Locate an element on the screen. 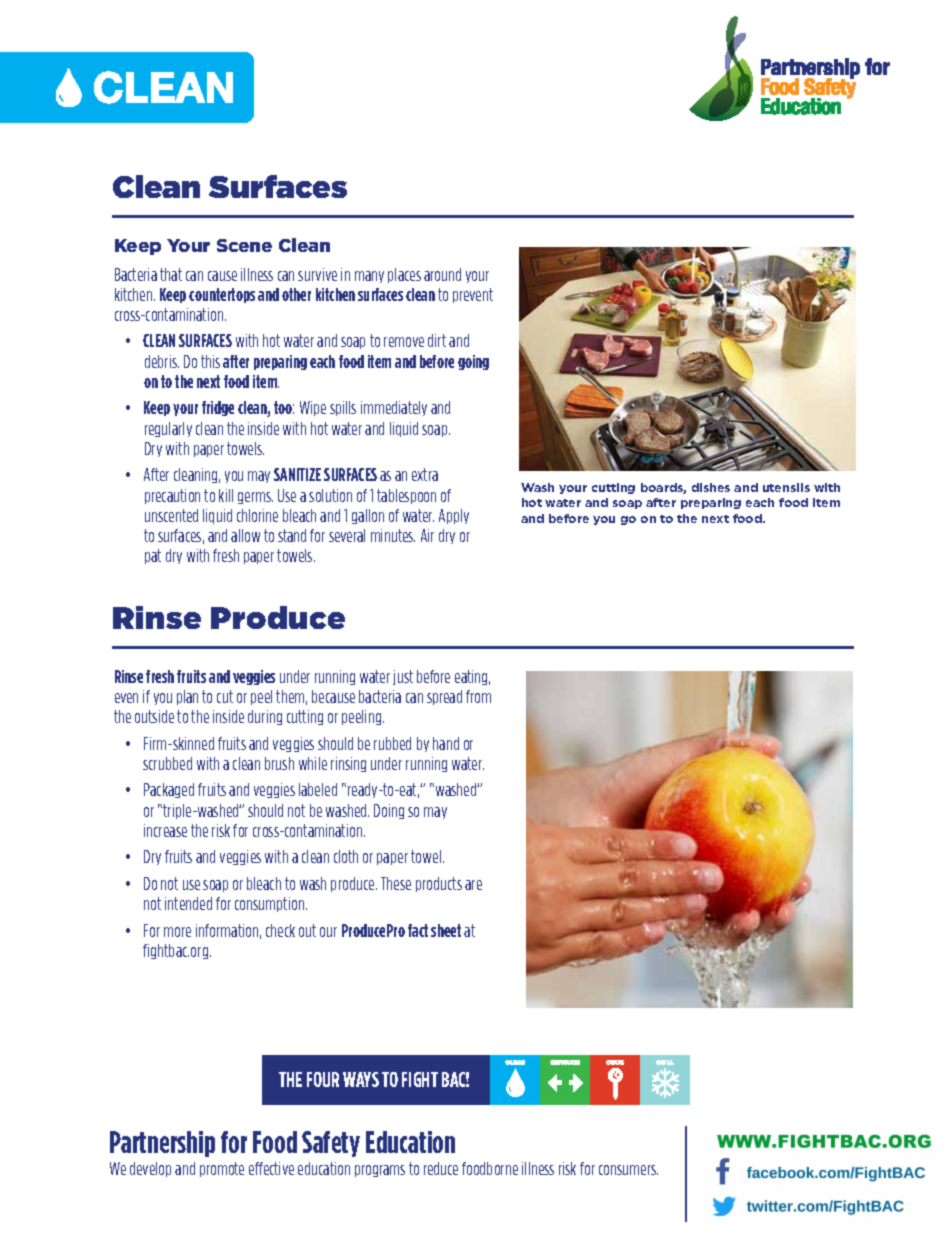 The image size is (952, 1233). Air is located at coordinates (427, 535).
